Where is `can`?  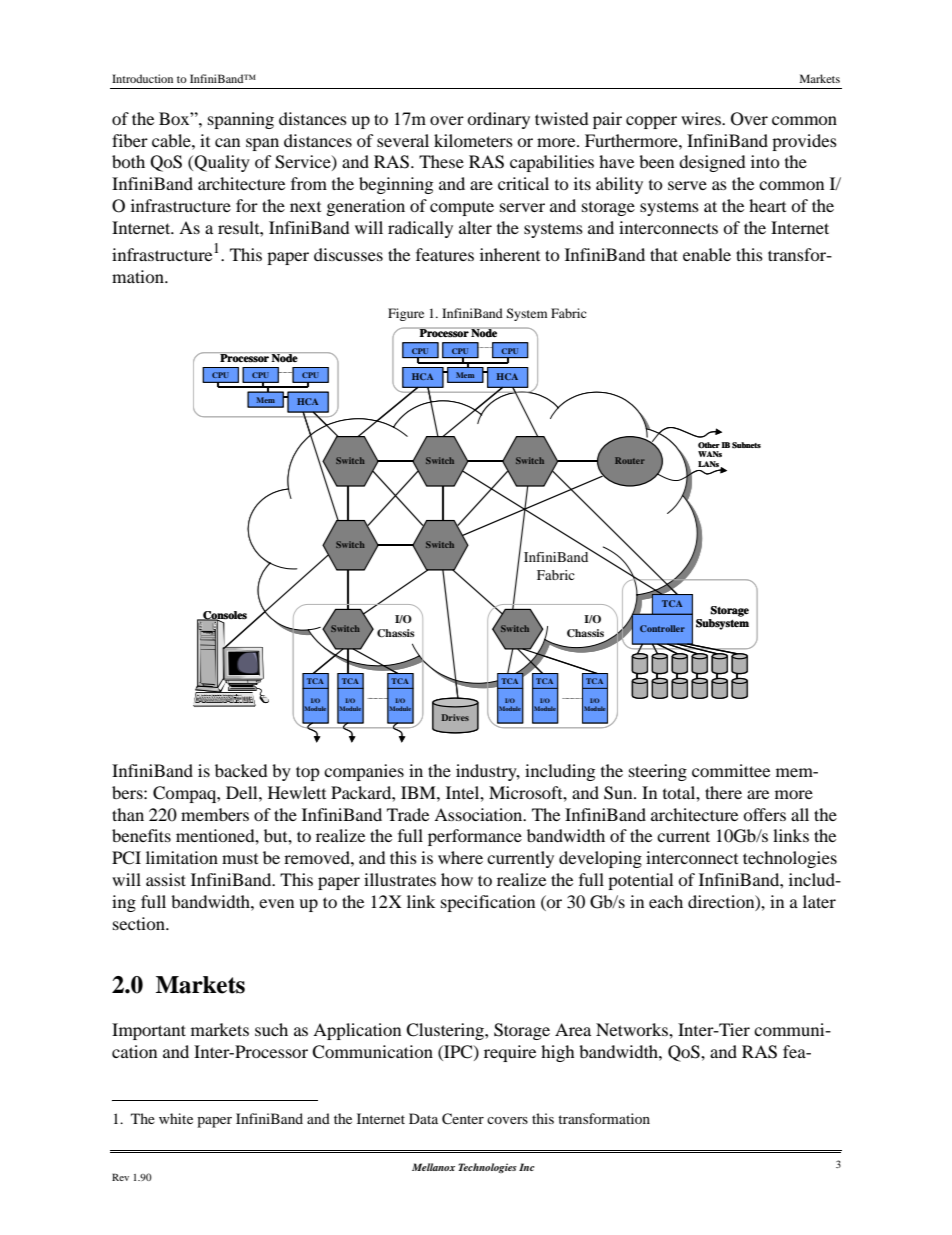 can is located at coordinates (227, 142).
